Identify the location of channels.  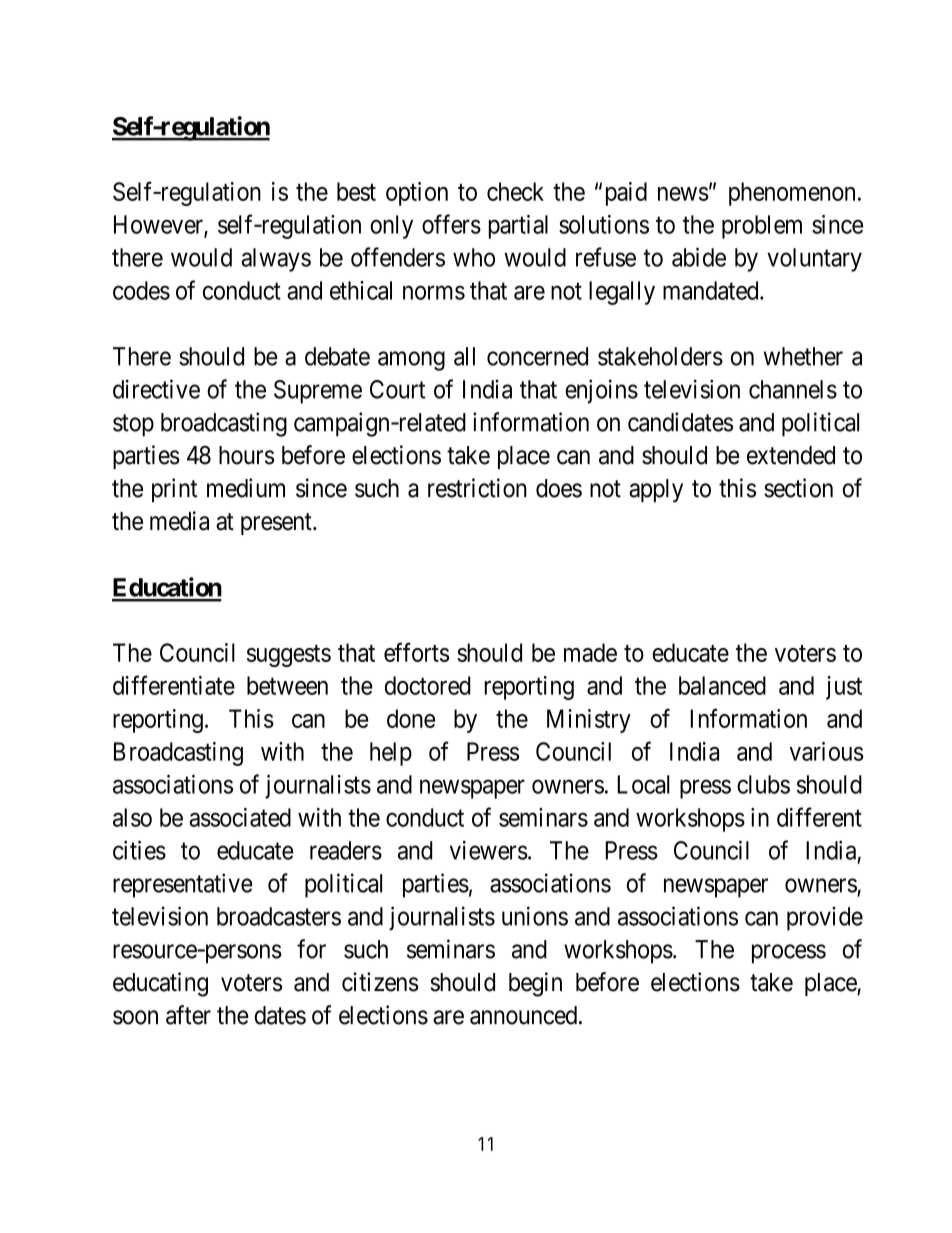
(793, 389).
